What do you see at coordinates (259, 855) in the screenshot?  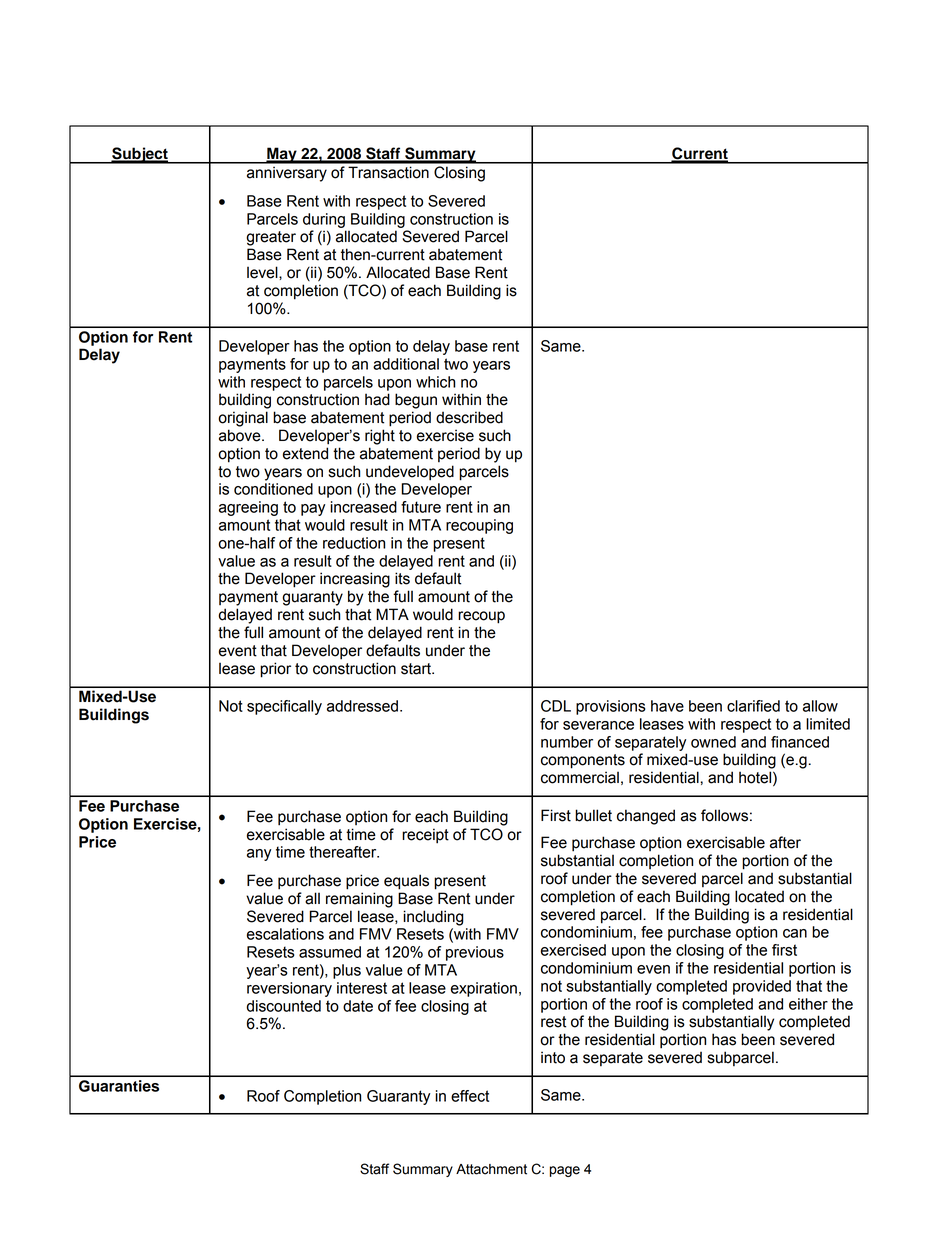 I see `any` at bounding box center [259, 855].
